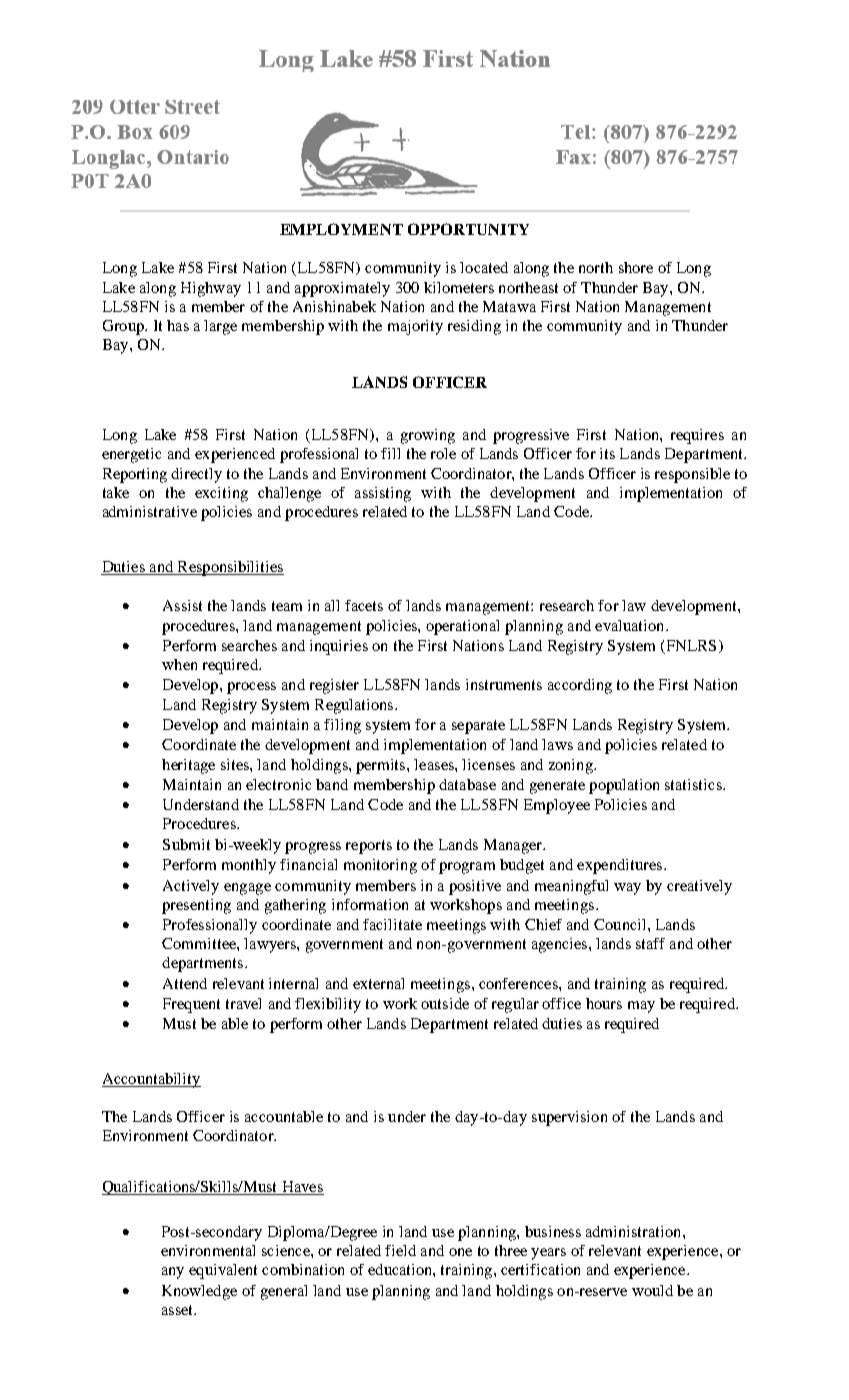  What do you see at coordinates (459, 287) in the page?
I see `kilometers` at bounding box center [459, 287].
